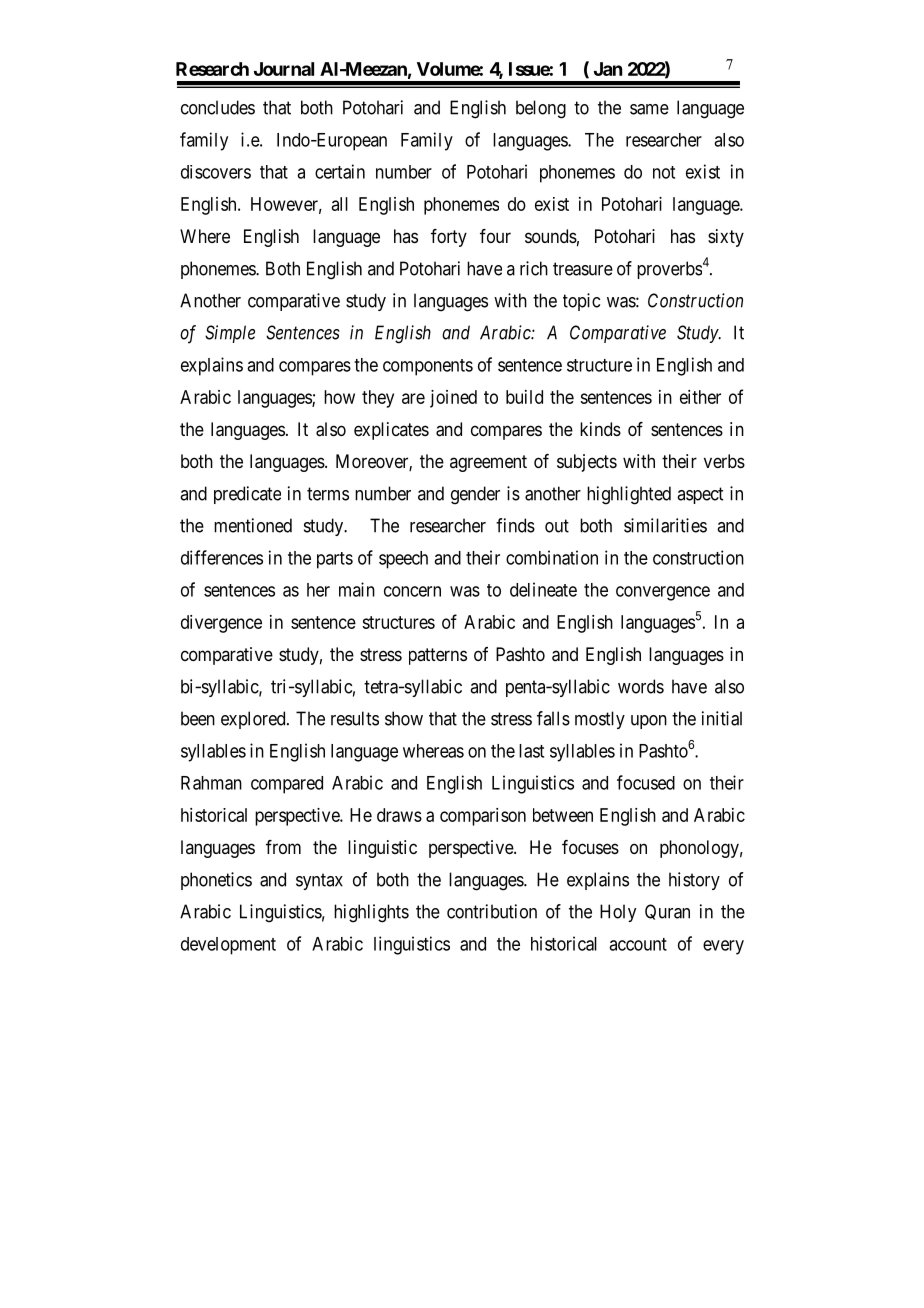 This document has height=1308, width=924. Describe the element at coordinates (649, 109) in the document. I see `same` at that location.
